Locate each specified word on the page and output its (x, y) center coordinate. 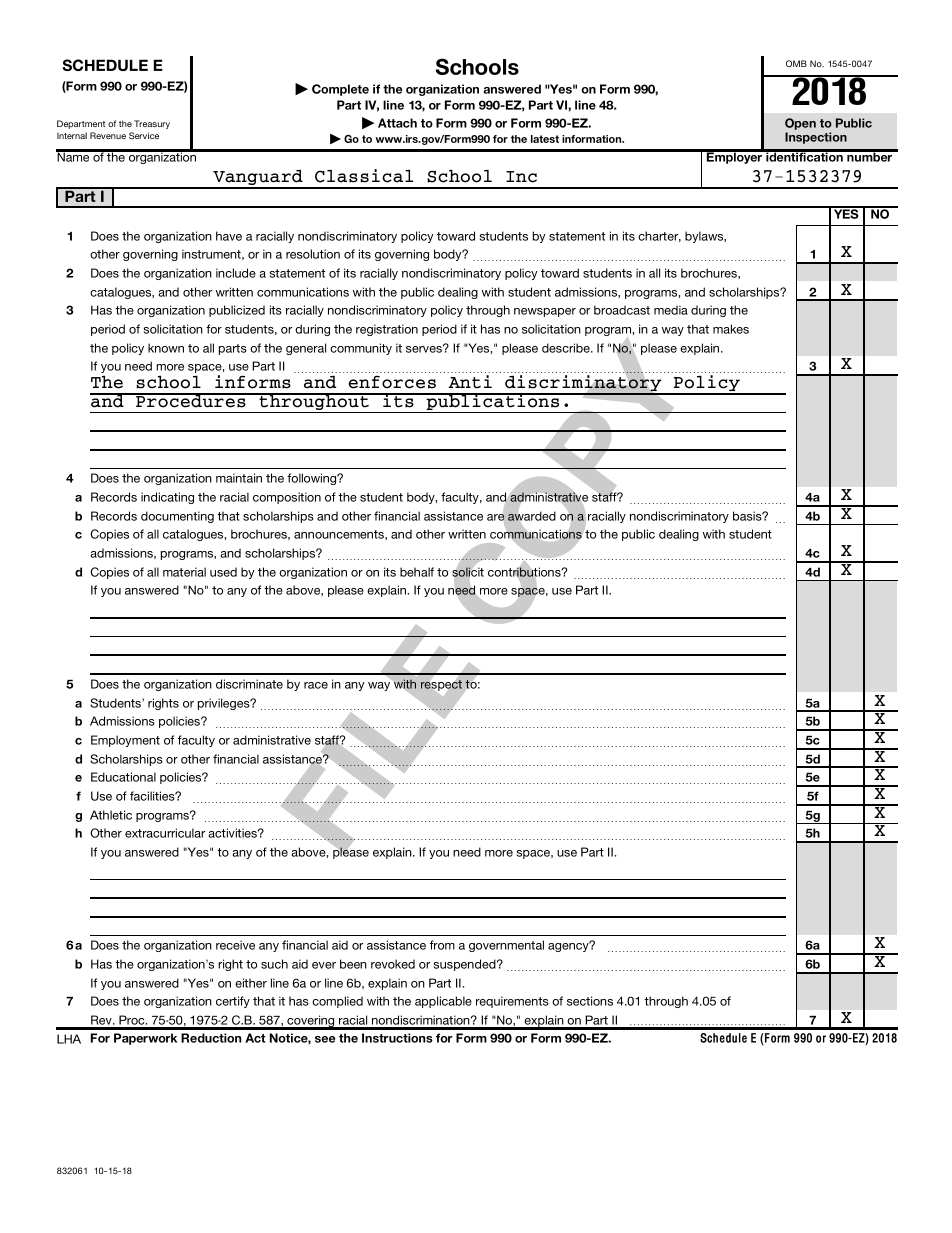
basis (748, 516)
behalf (417, 572)
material (184, 572)
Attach (397, 123)
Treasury (152, 124)
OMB (796, 63)
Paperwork (145, 1039)
